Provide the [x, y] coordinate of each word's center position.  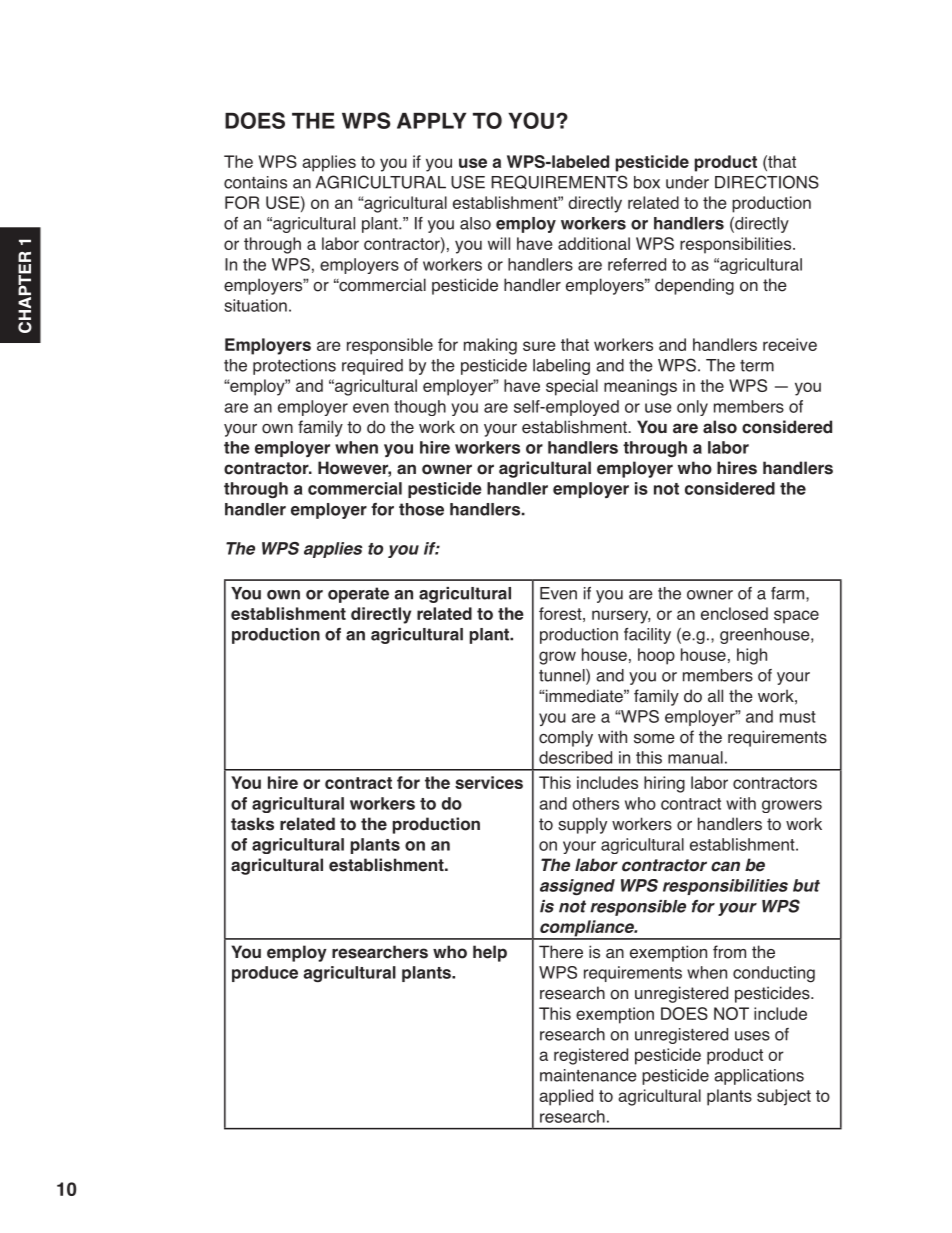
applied [566, 1097]
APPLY [431, 121]
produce [265, 974]
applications [759, 1077]
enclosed [734, 613]
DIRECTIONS [767, 182]
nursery [621, 617]
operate [358, 595]
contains [255, 182]
